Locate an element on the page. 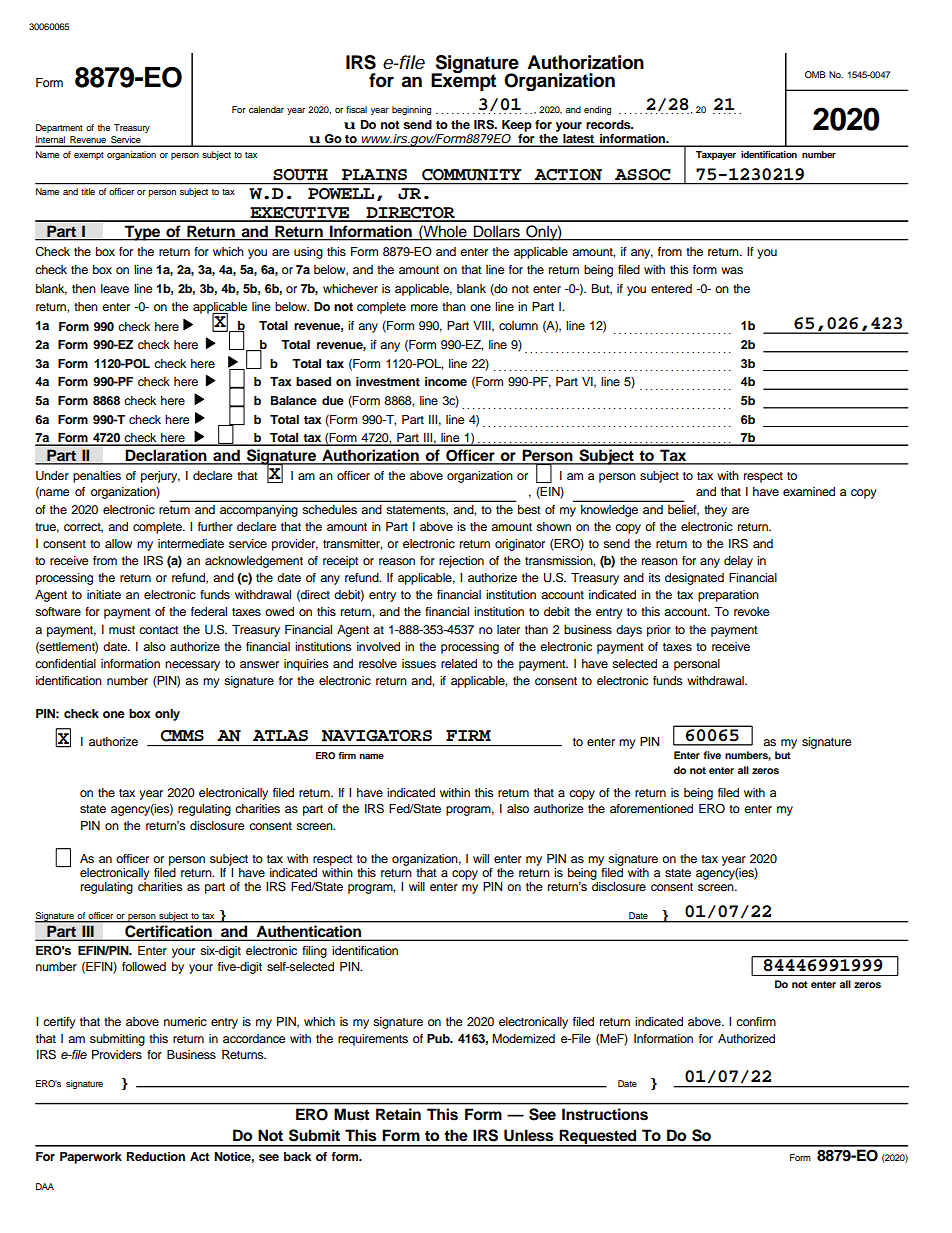  was is located at coordinates (732, 270).
